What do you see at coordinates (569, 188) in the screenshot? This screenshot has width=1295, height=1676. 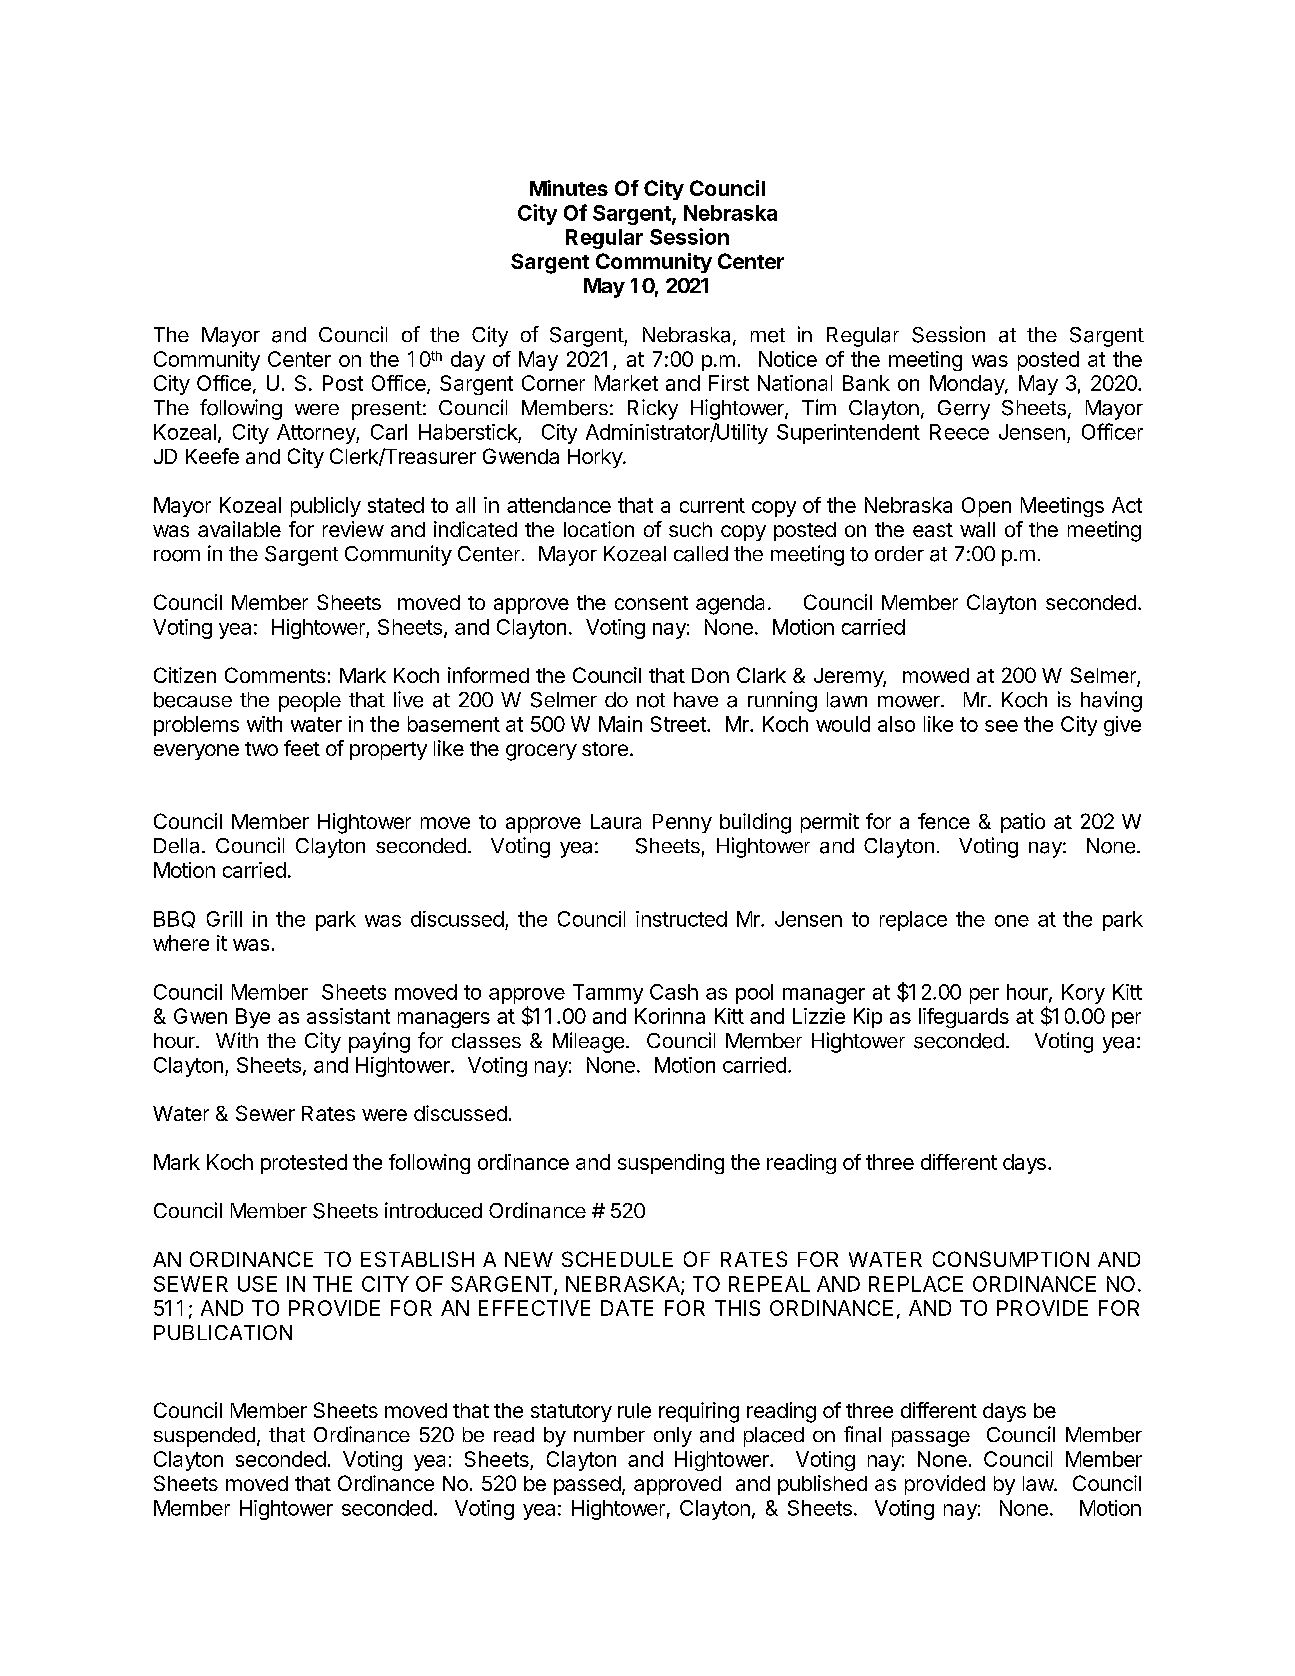 I see `Minutes` at bounding box center [569, 188].
